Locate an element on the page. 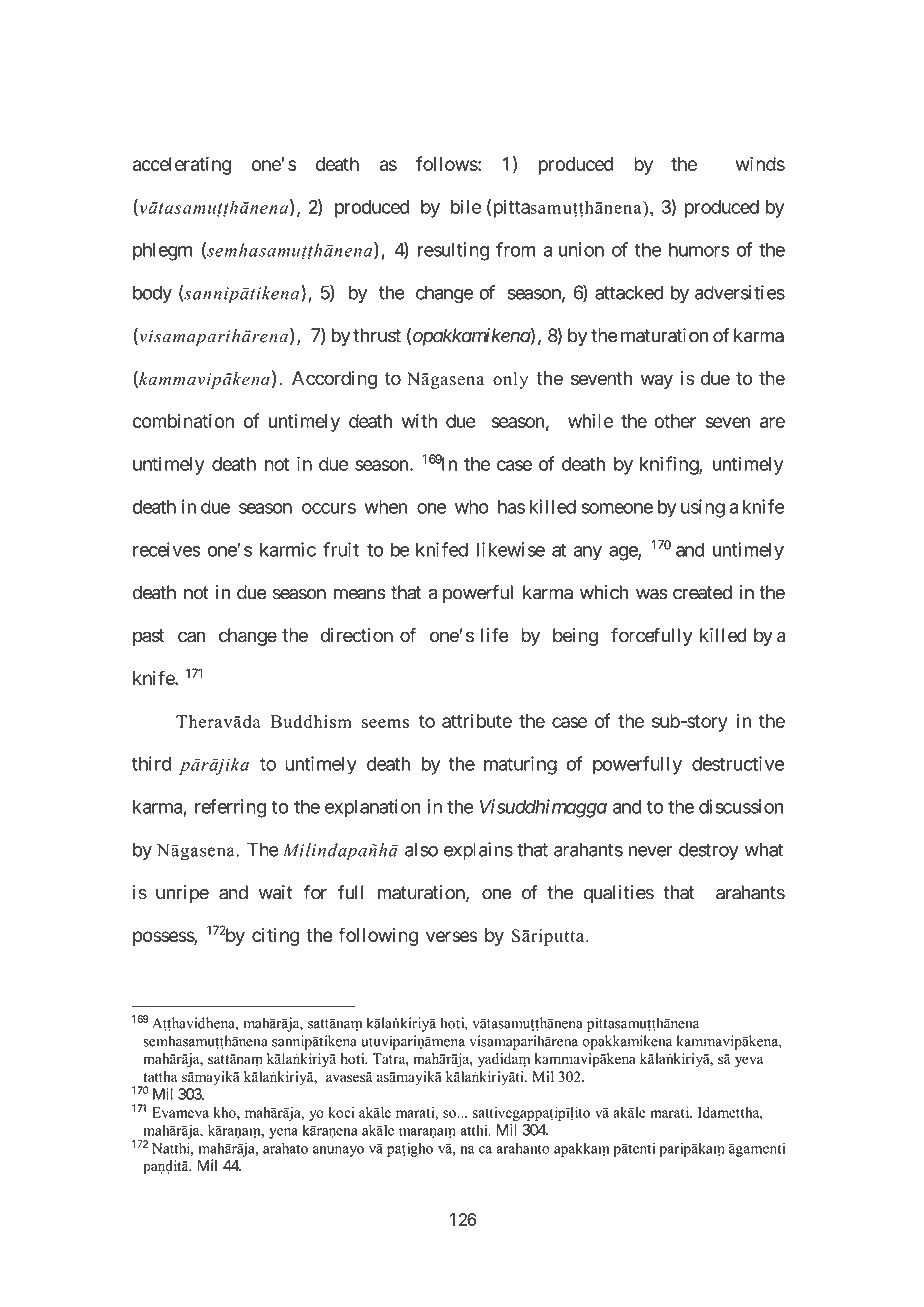 Image resolution: width=924 pixels, height=1307 pixels. discussion is located at coordinates (741, 806).
